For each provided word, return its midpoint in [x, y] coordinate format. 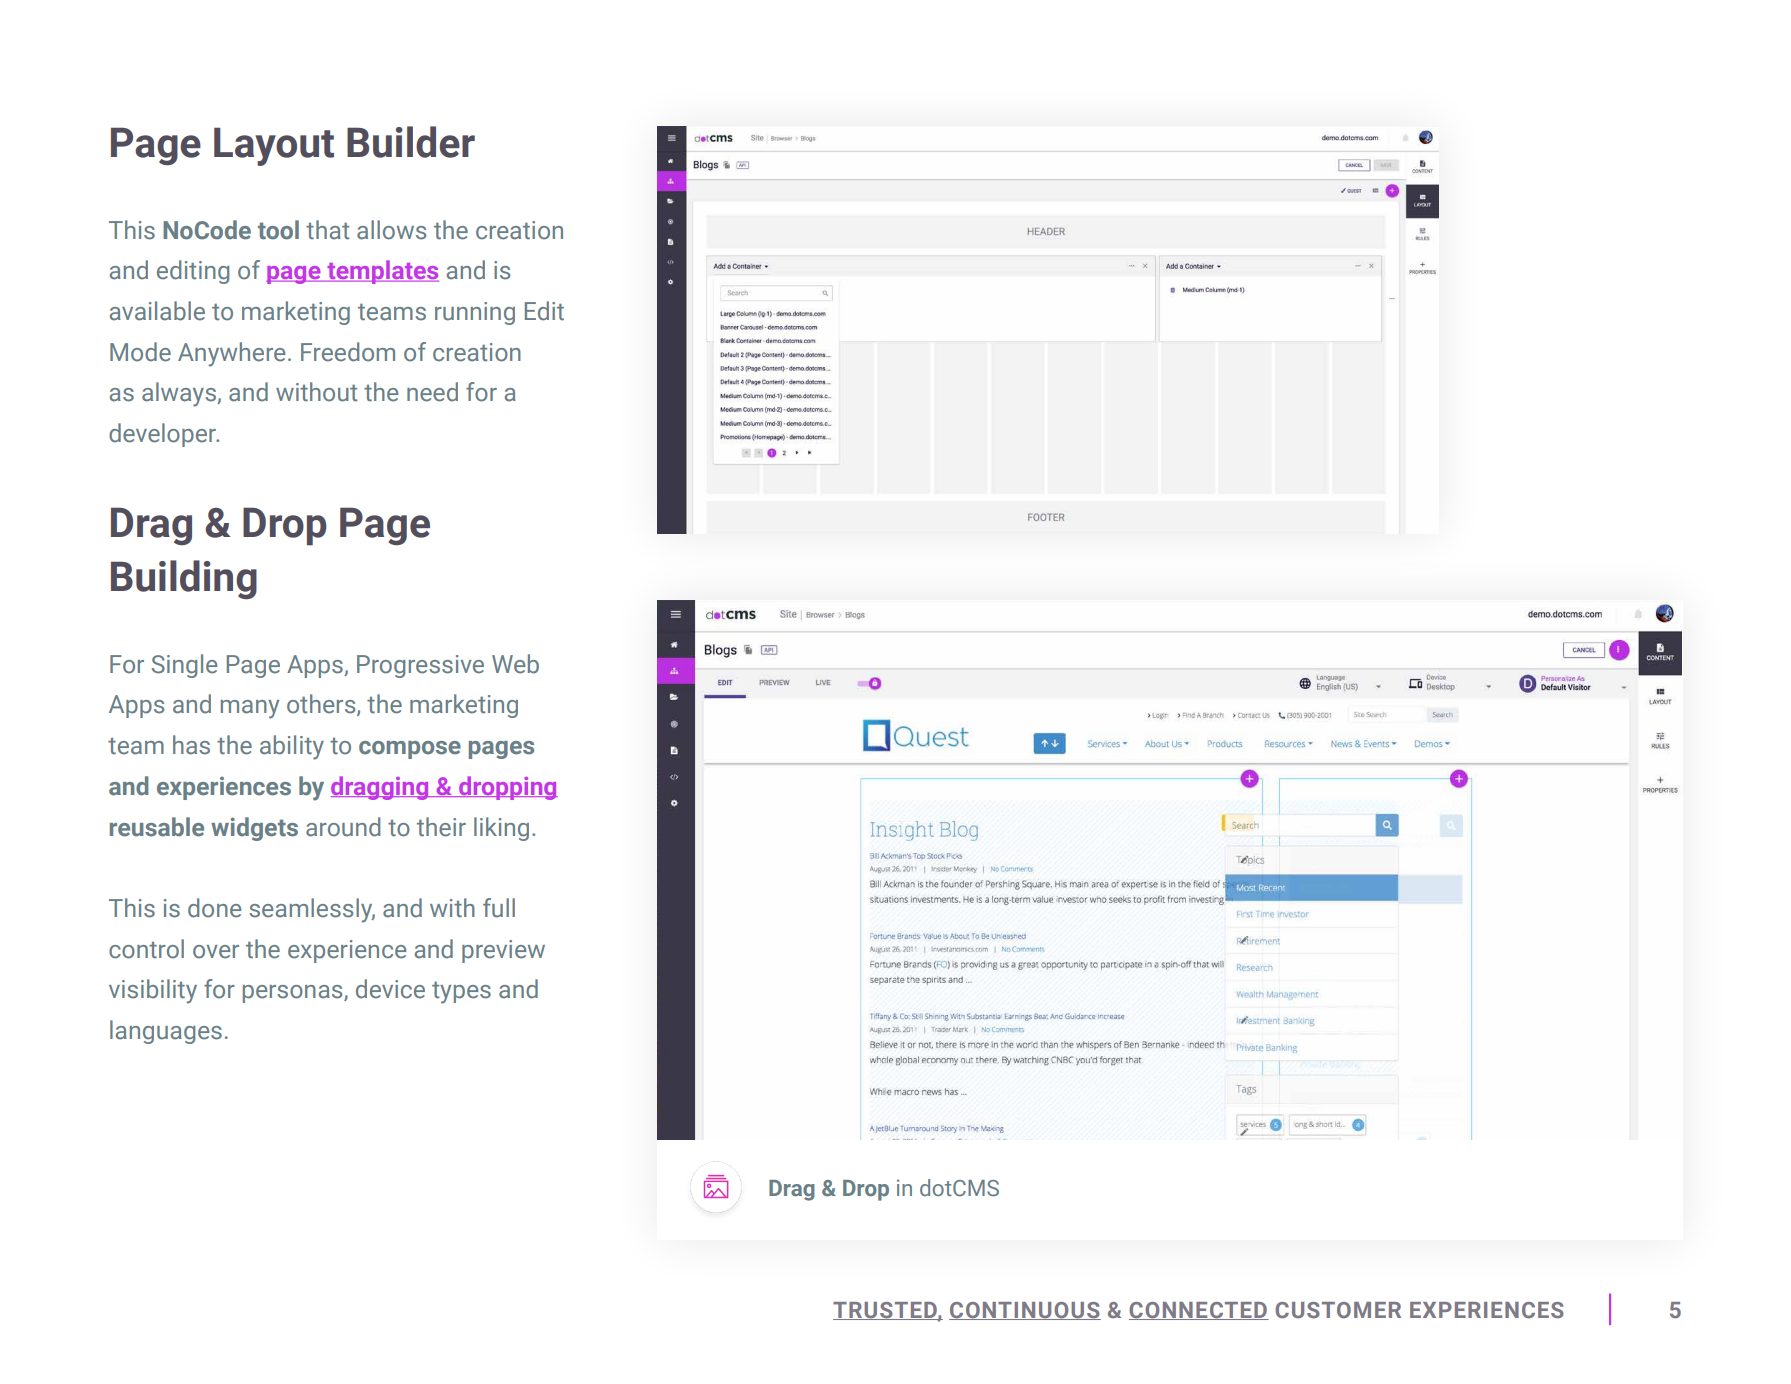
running [475, 313]
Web [515, 664]
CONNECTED [1199, 1311]
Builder [411, 142]
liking [501, 829]
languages [166, 1032]
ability [292, 747]
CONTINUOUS [1025, 1311]
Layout [274, 146]
